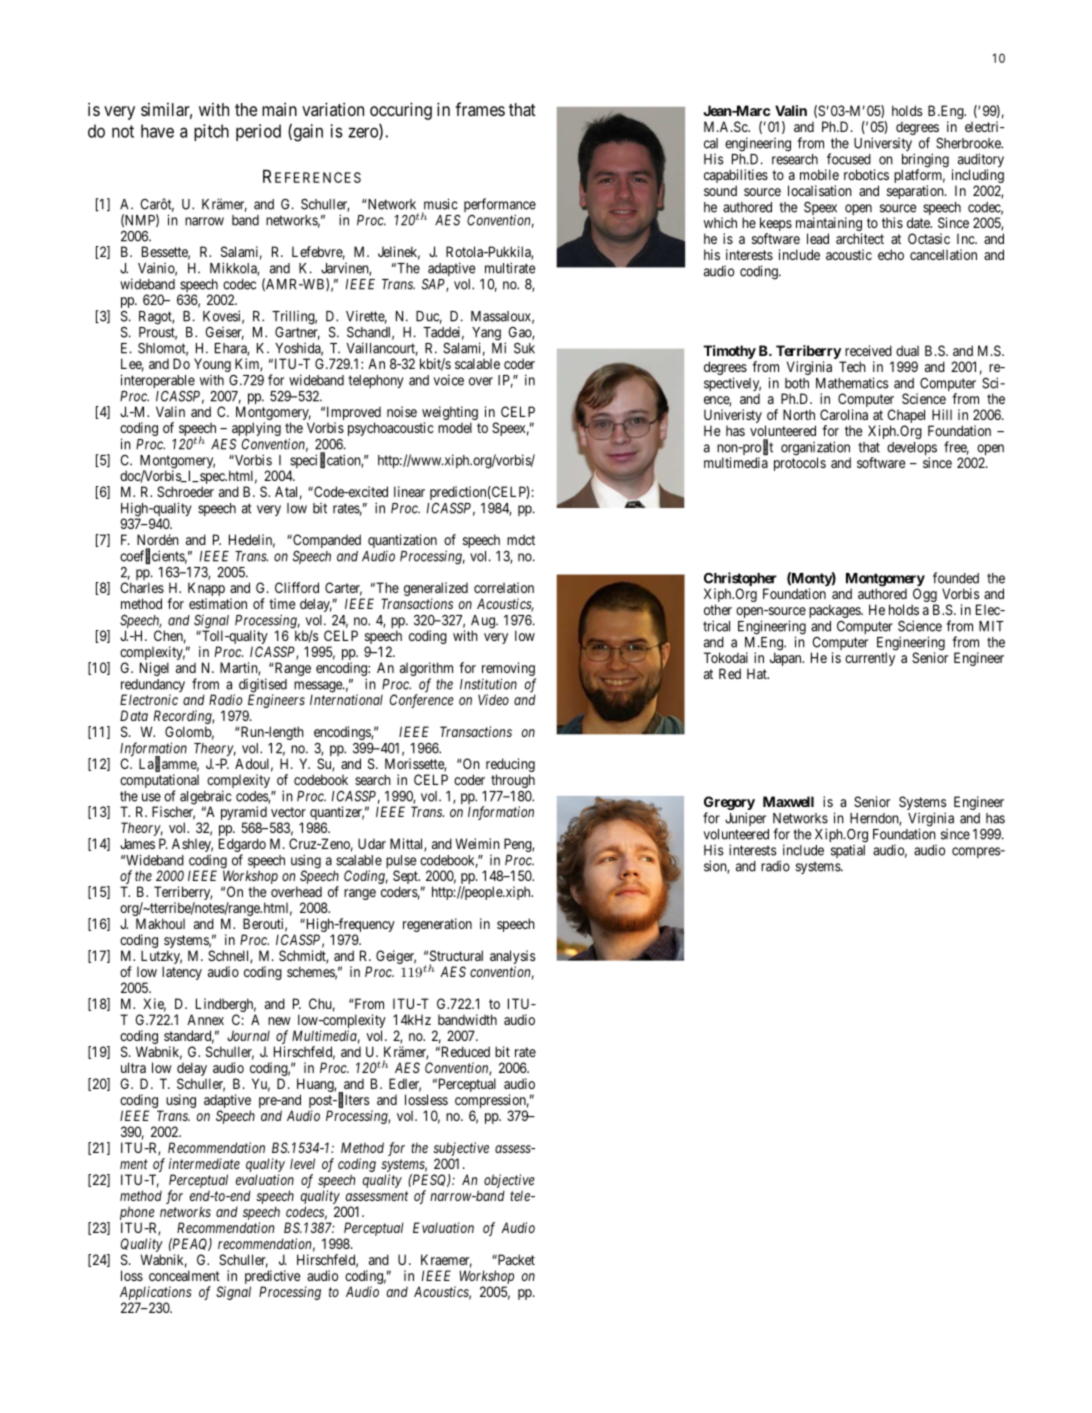 This document has height=1413, width=1092. Describe the element at coordinates (509, 1181) in the document. I see `objective` at that location.
